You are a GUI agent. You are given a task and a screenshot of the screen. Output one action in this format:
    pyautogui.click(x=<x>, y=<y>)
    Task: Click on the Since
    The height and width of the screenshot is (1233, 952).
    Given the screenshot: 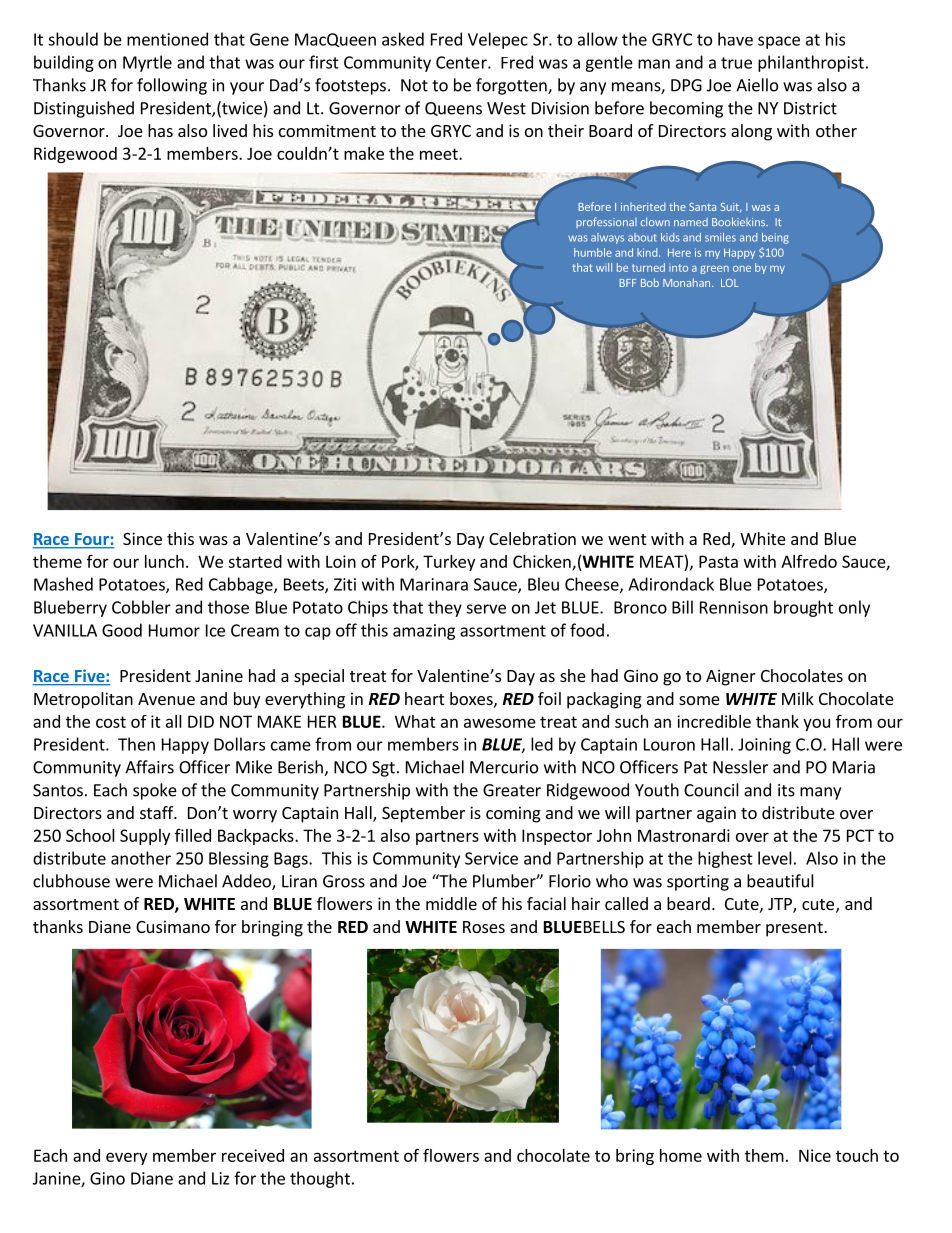 What is the action you would take?
    pyautogui.click(x=142, y=538)
